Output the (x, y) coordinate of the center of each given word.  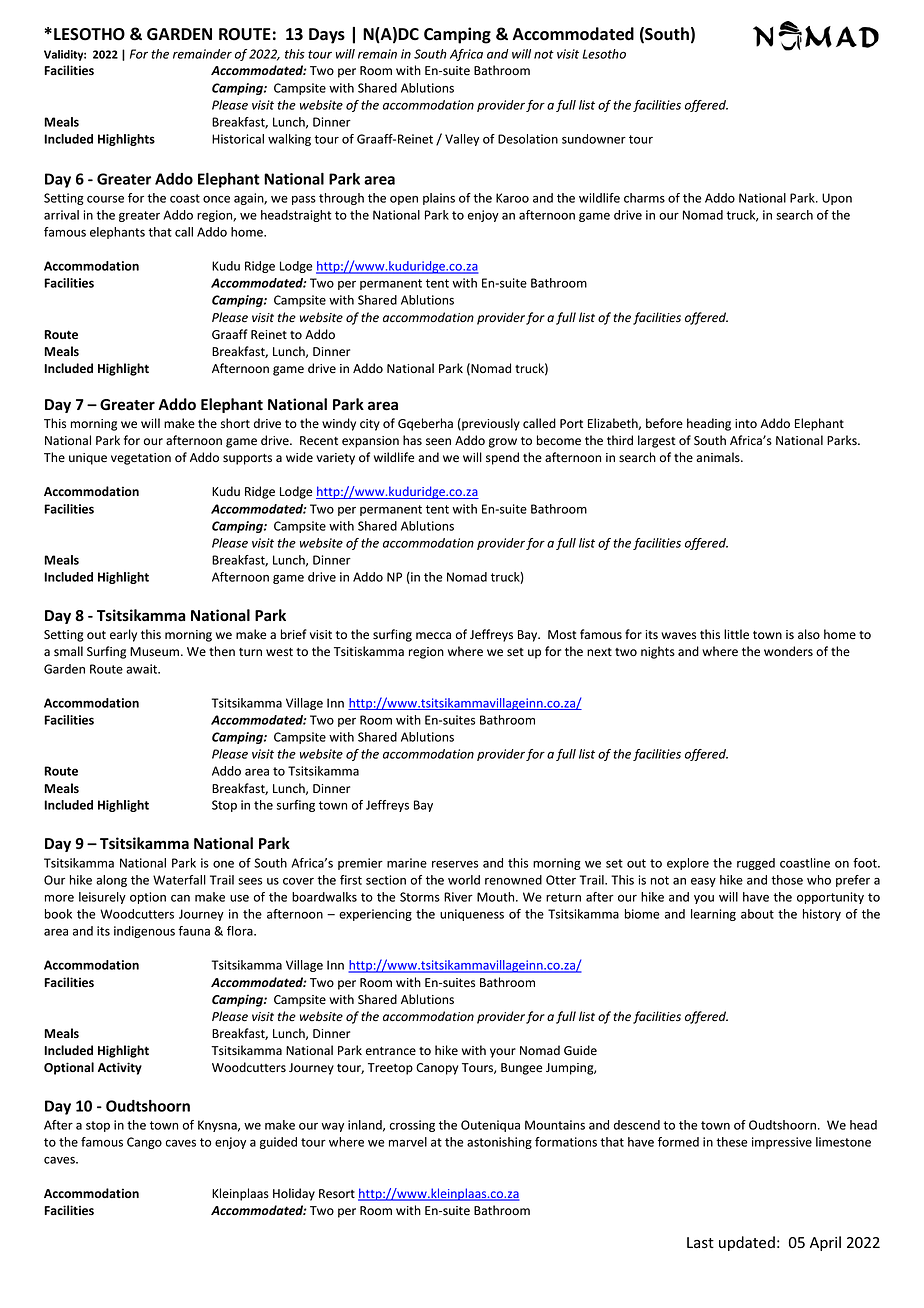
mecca (433, 636)
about (757, 914)
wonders (788, 651)
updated (747, 1243)
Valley (462, 140)
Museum (154, 652)
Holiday (294, 1194)
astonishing (499, 1143)
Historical (238, 139)
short (235, 423)
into (746, 424)
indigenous (144, 932)
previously (490, 424)
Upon (837, 199)
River (458, 897)
